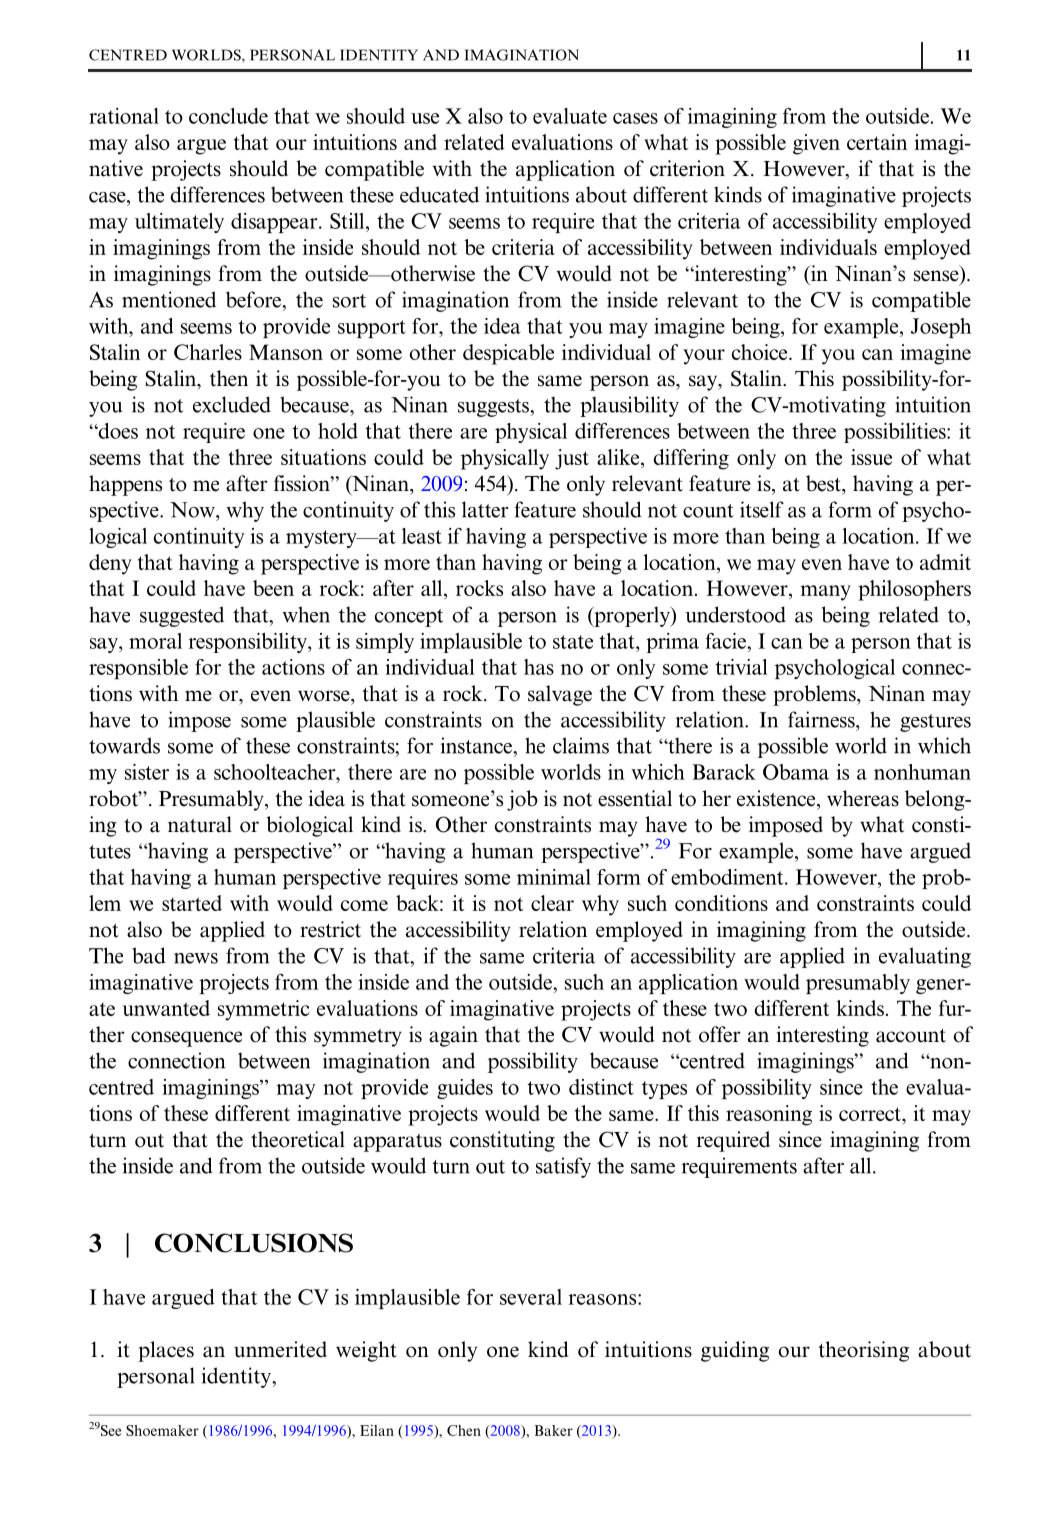 The height and width of the screenshot is (1525, 1060). Describe the element at coordinates (816, 144) in the screenshot. I see `given` at that location.
